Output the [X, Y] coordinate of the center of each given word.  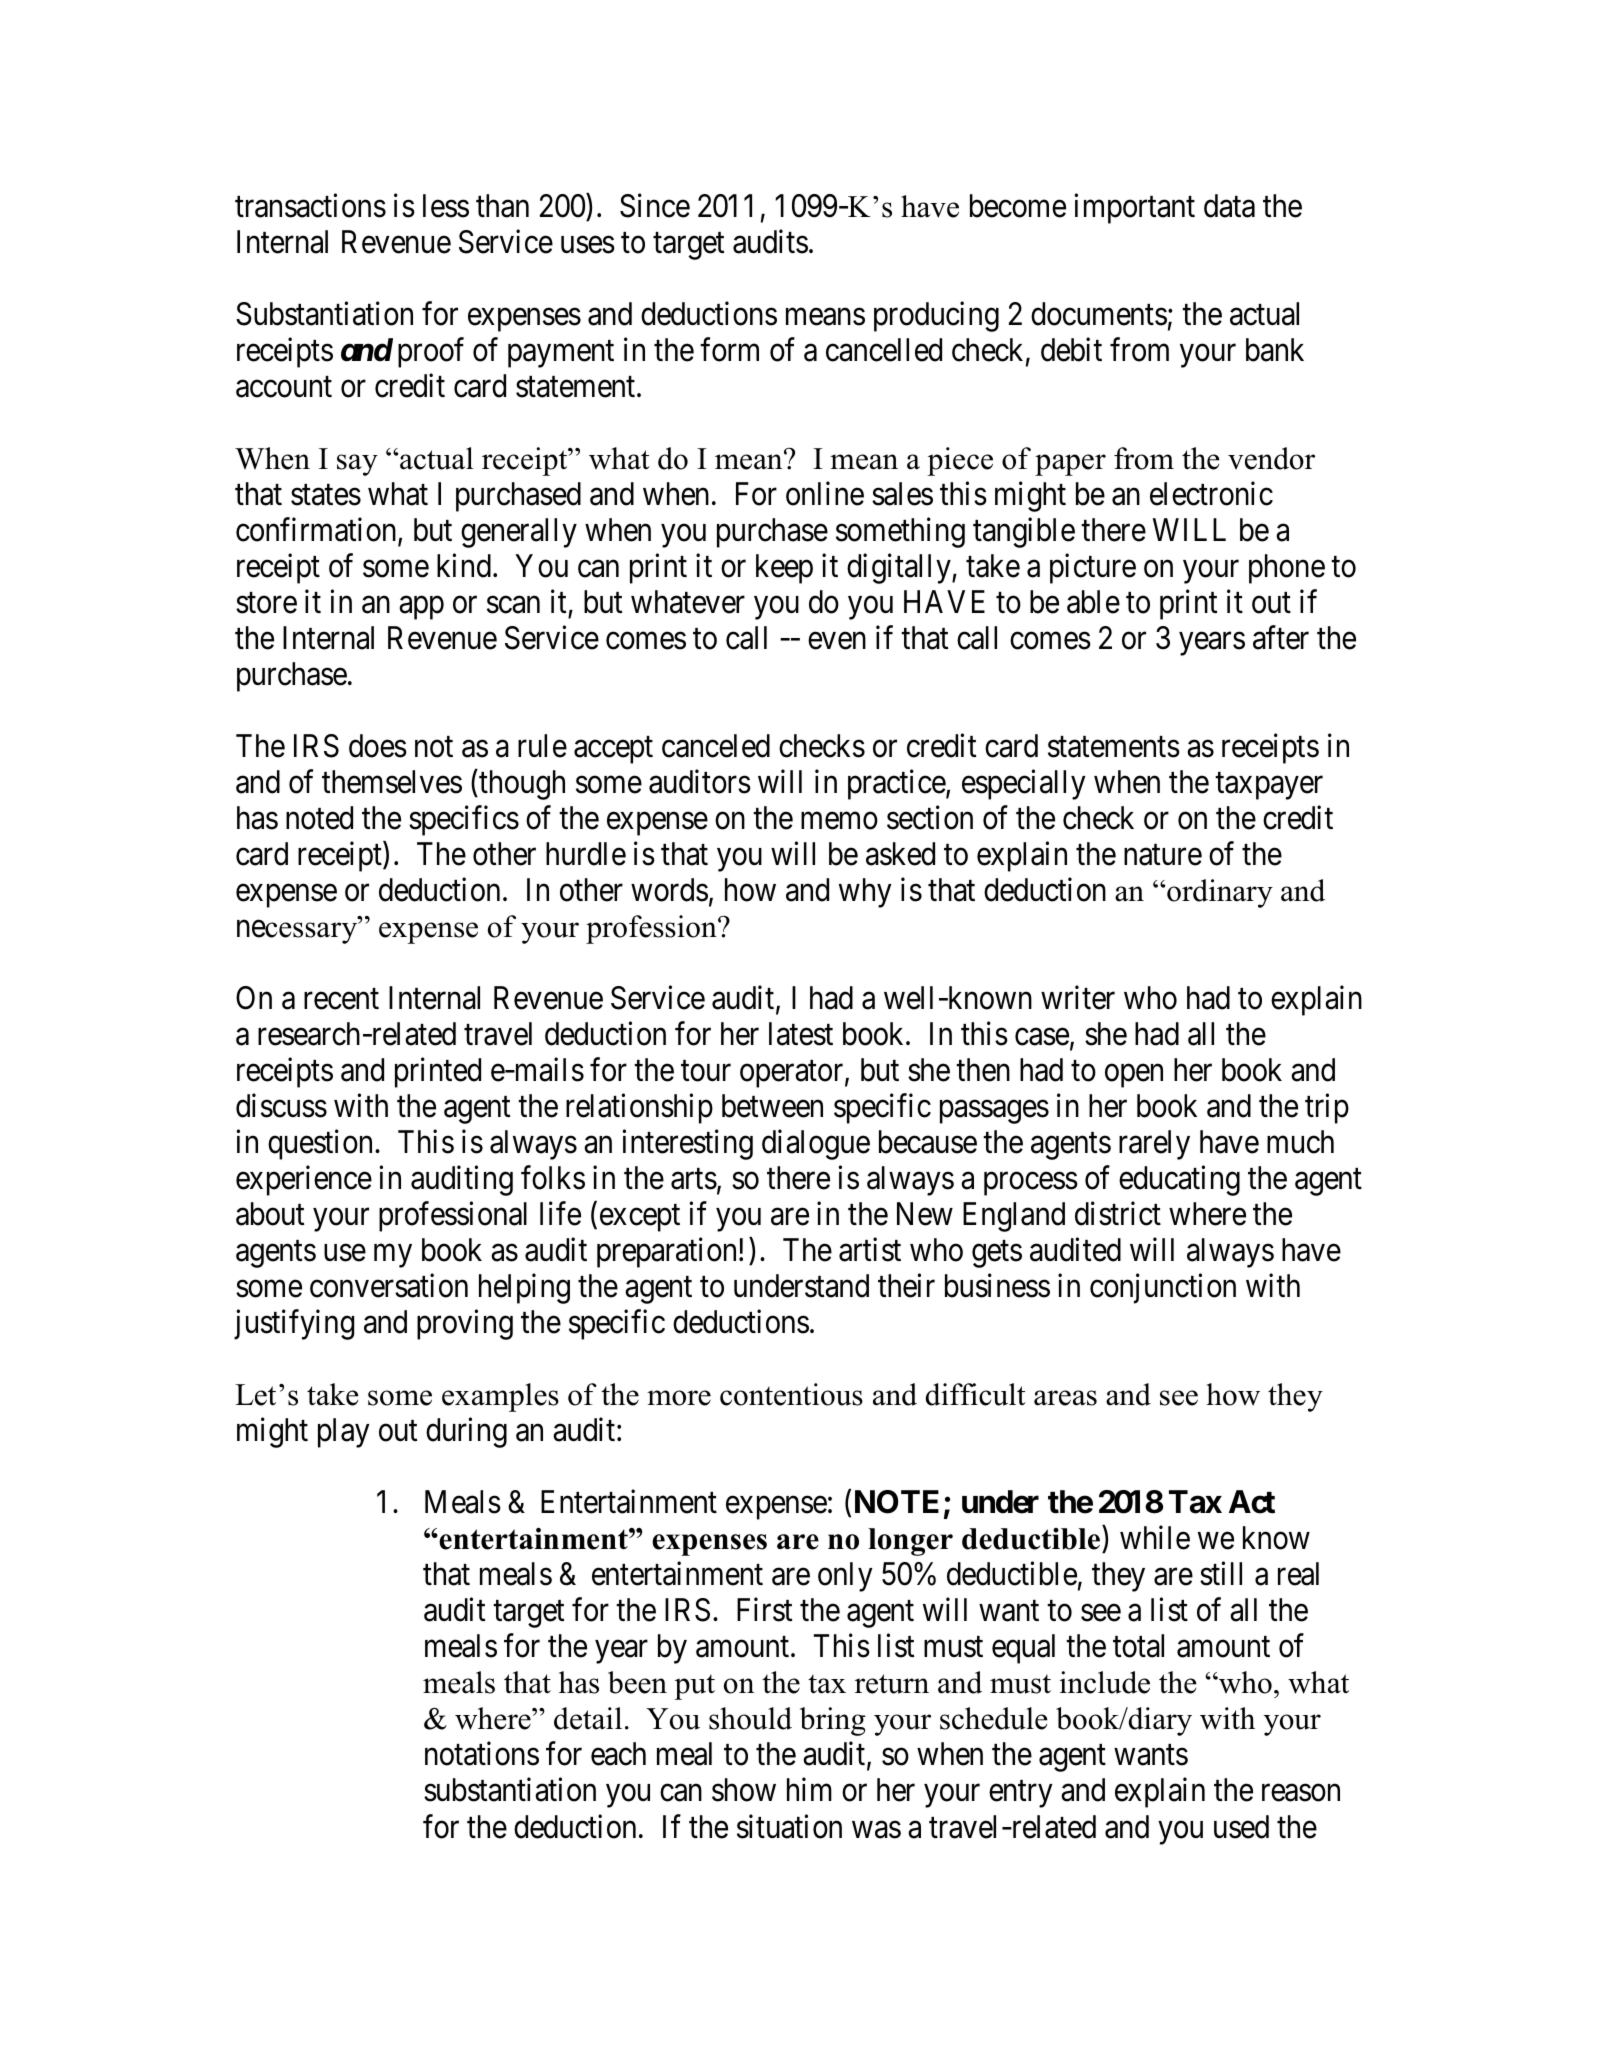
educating [1179, 1181]
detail [588, 1718]
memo [839, 821]
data [1229, 206]
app [421, 608]
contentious [791, 1394]
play [344, 1433]
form [729, 349]
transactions [310, 205]
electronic [1211, 493]
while [1155, 1538]
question [322, 1145]
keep [784, 569]
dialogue [816, 1145]
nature [1163, 855]
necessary [298, 932]
